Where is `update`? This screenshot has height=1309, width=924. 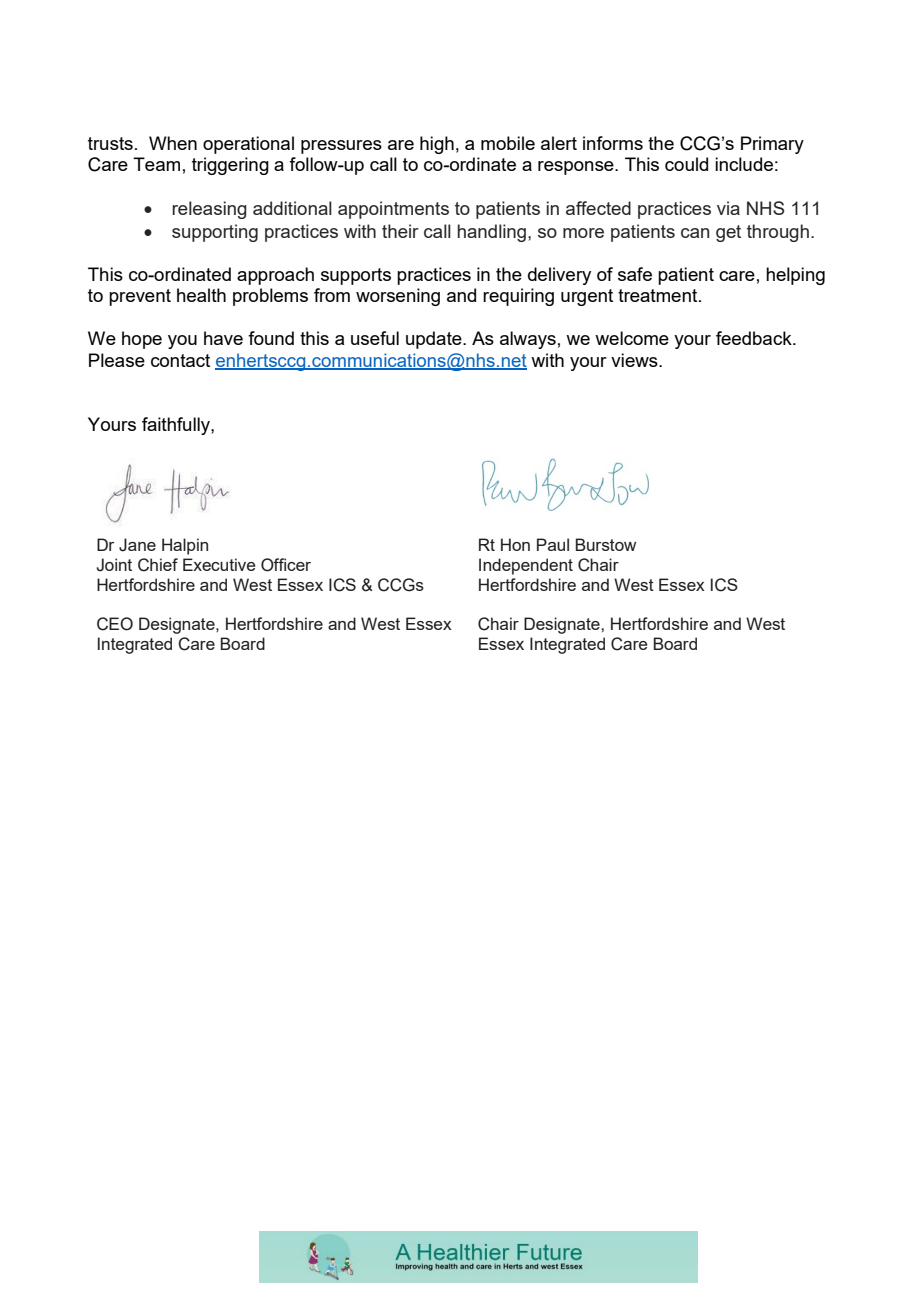 update is located at coordinates (435, 340).
